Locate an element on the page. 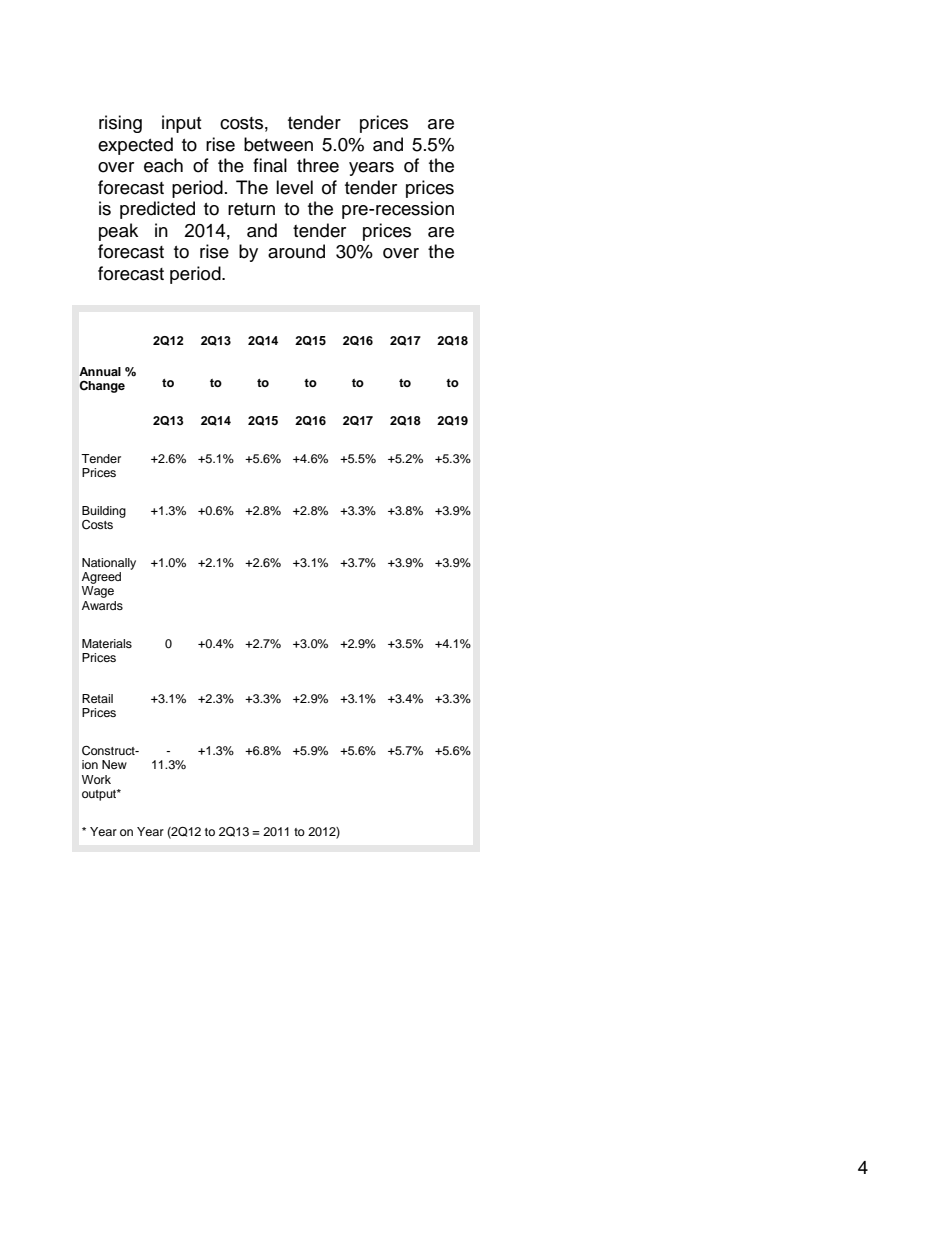  Retail is located at coordinates (97, 698).
